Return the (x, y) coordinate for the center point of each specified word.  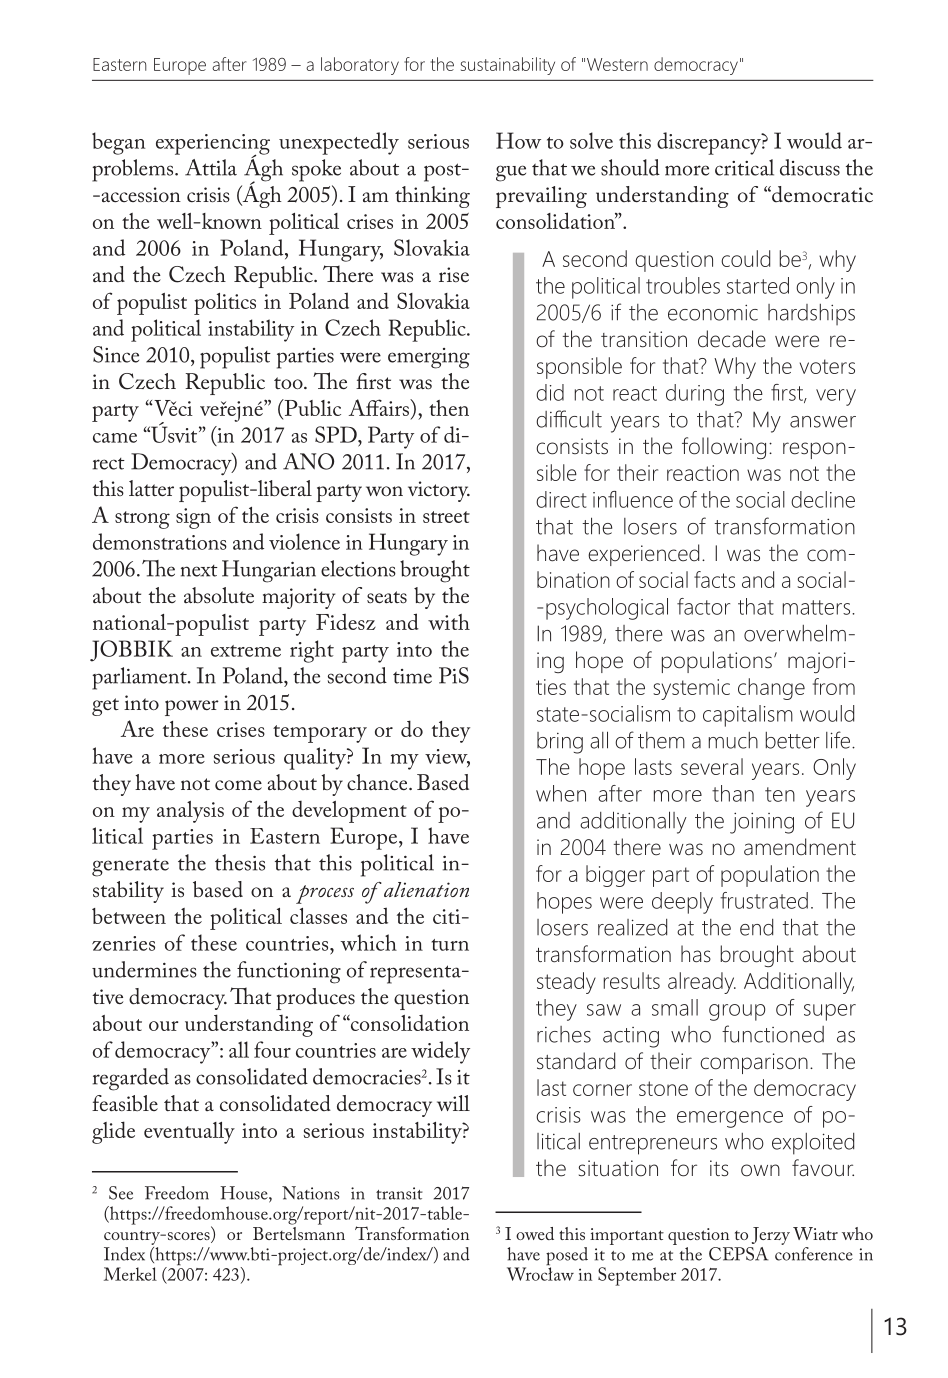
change (771, 689)
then (449, 408)
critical (744, 167)
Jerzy (771, 1236)
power (192, 708)
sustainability (508, 66)
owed (535, 1233)
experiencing (213, 145)
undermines (144, 969)
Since (116, 354)
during (695, 395)
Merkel (130, 1274)
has (696, 954)
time (412, 676)
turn (450, 945)
